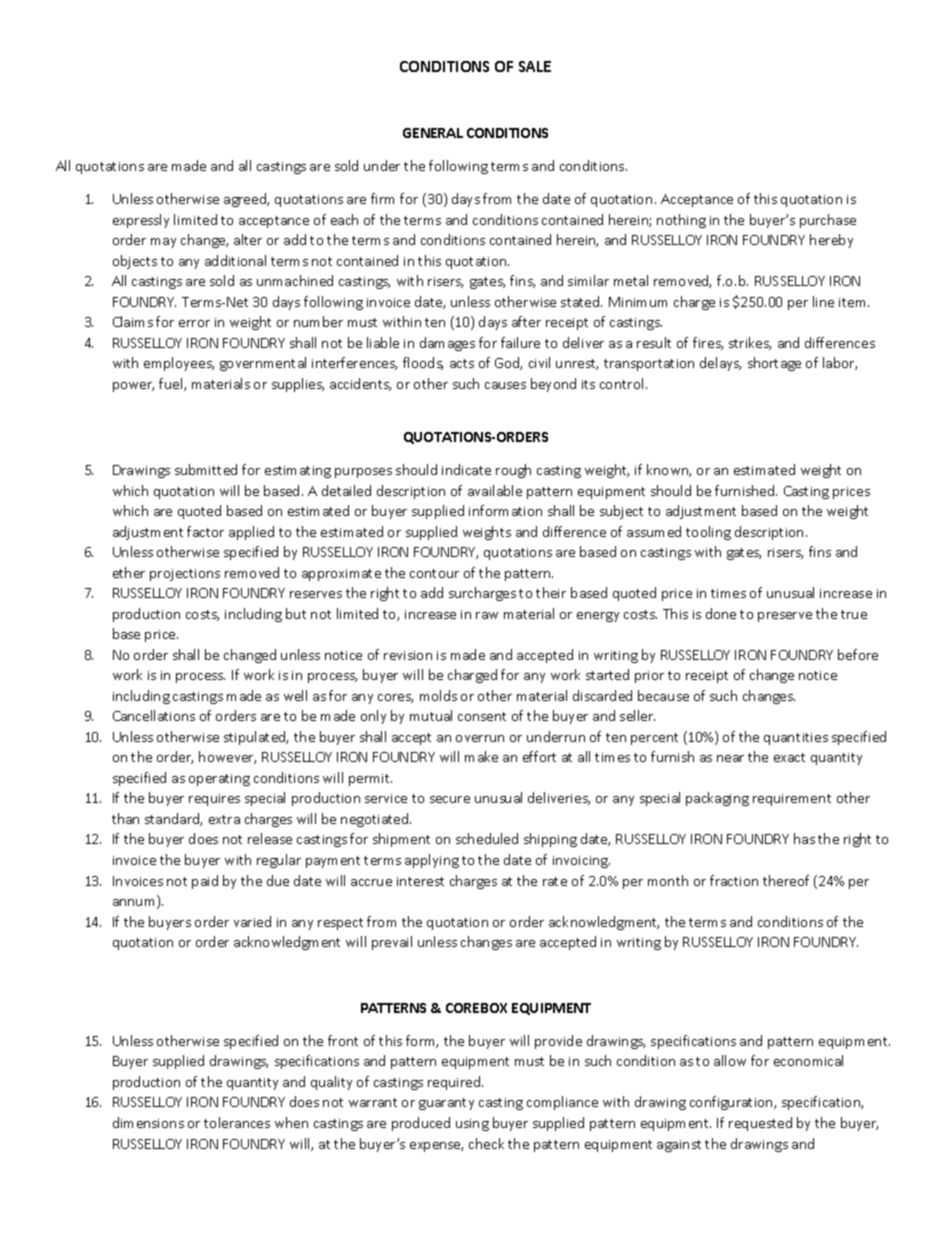 Image resolution: width=952 pixels, height=1233 pixels. I want to click on failure, so click(520, 342).
